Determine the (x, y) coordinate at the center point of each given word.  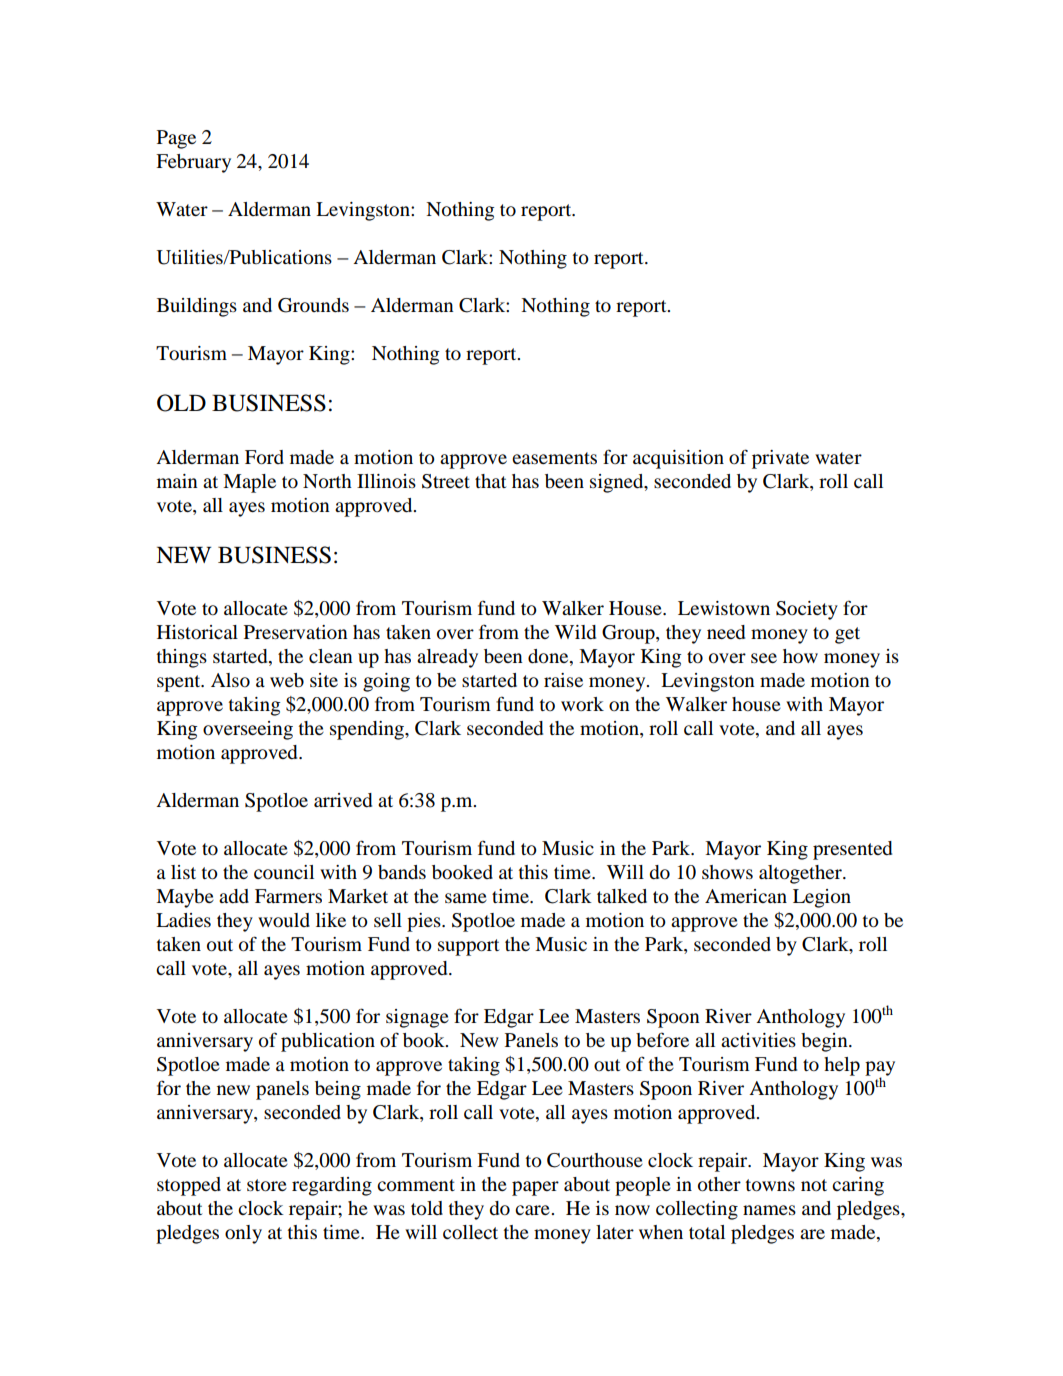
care (533, 1210)
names (769, 1210)
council (284, 872)
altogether (801, 874)
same (466, 898)
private (780, 459)
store (267, 1185)
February (193, 163)
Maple (249, 483)
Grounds (313, 305)
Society (807, 610)
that (490, 481)
